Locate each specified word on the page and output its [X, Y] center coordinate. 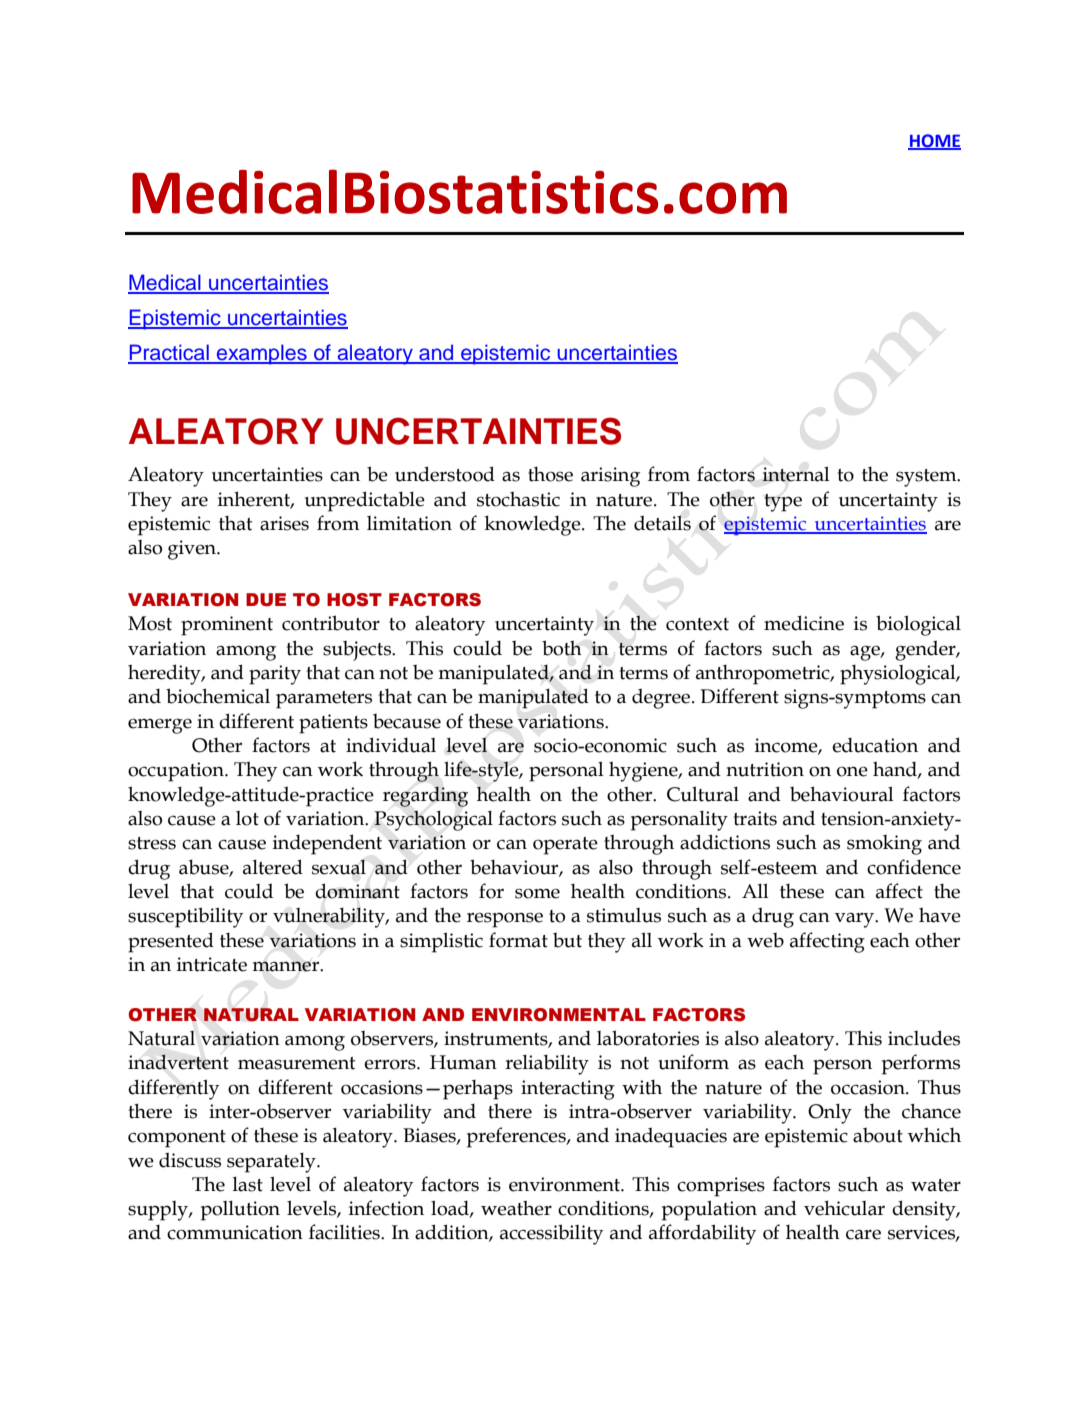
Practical [169, 353]
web [765, 940]
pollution [240, 1210]
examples [261, 354]
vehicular [844, 1208]
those [550, 474]
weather [516, 1208]
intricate [212, 964]
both [562, 648]
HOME [934, 141]
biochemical [218, 696]
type [783, 503]
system [927, 478]
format [518, 940]
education [875, 745]
